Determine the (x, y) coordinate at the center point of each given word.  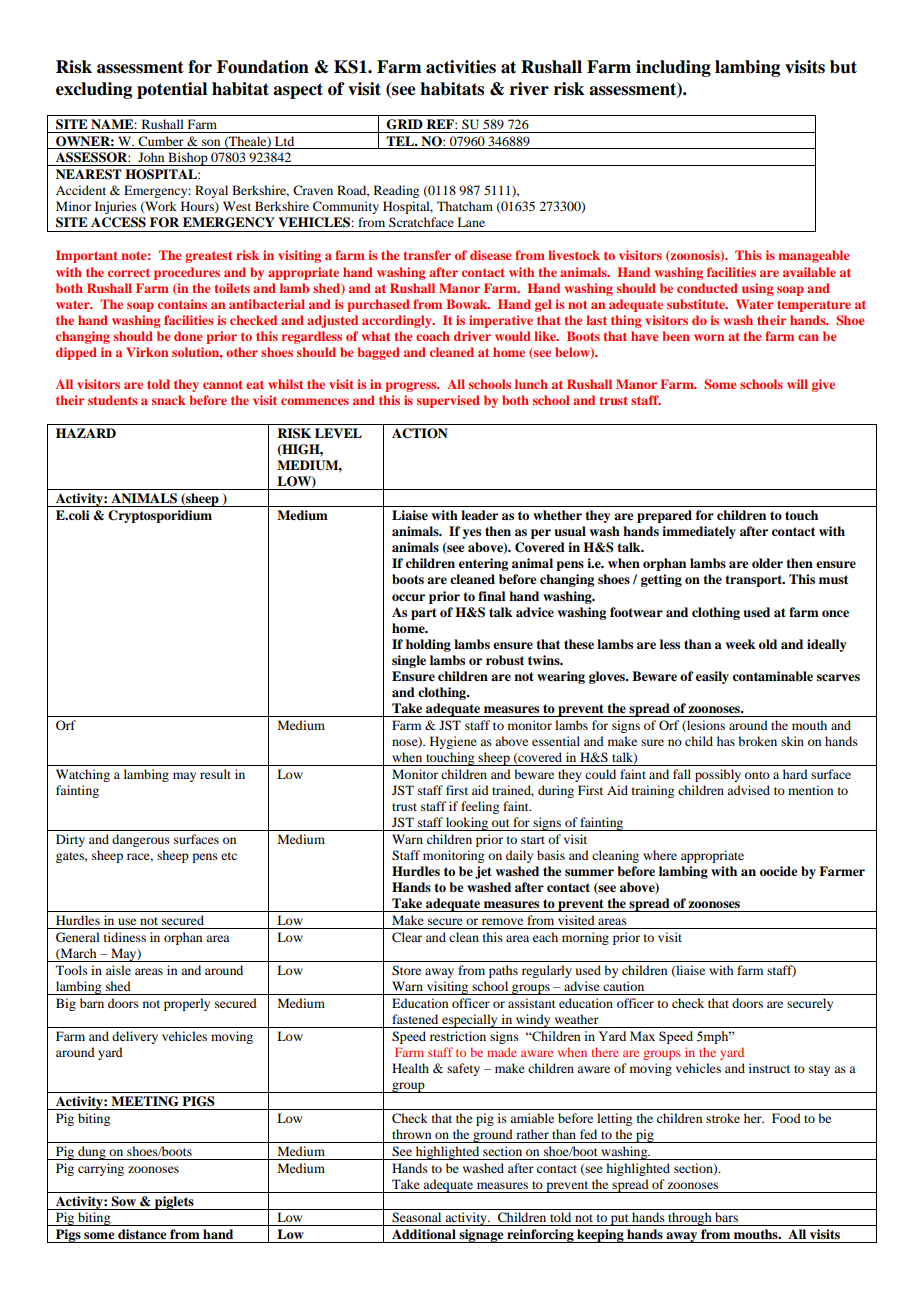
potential (172, 90)
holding (428, 645)
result (215, 774)
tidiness (125, 937)
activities (461, 67)
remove (502, 921)
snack (169, 400)
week (741, 644)
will (797, 384)
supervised (448, 401)
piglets (174, 1203)
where (660, 855)
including (673, 68)
